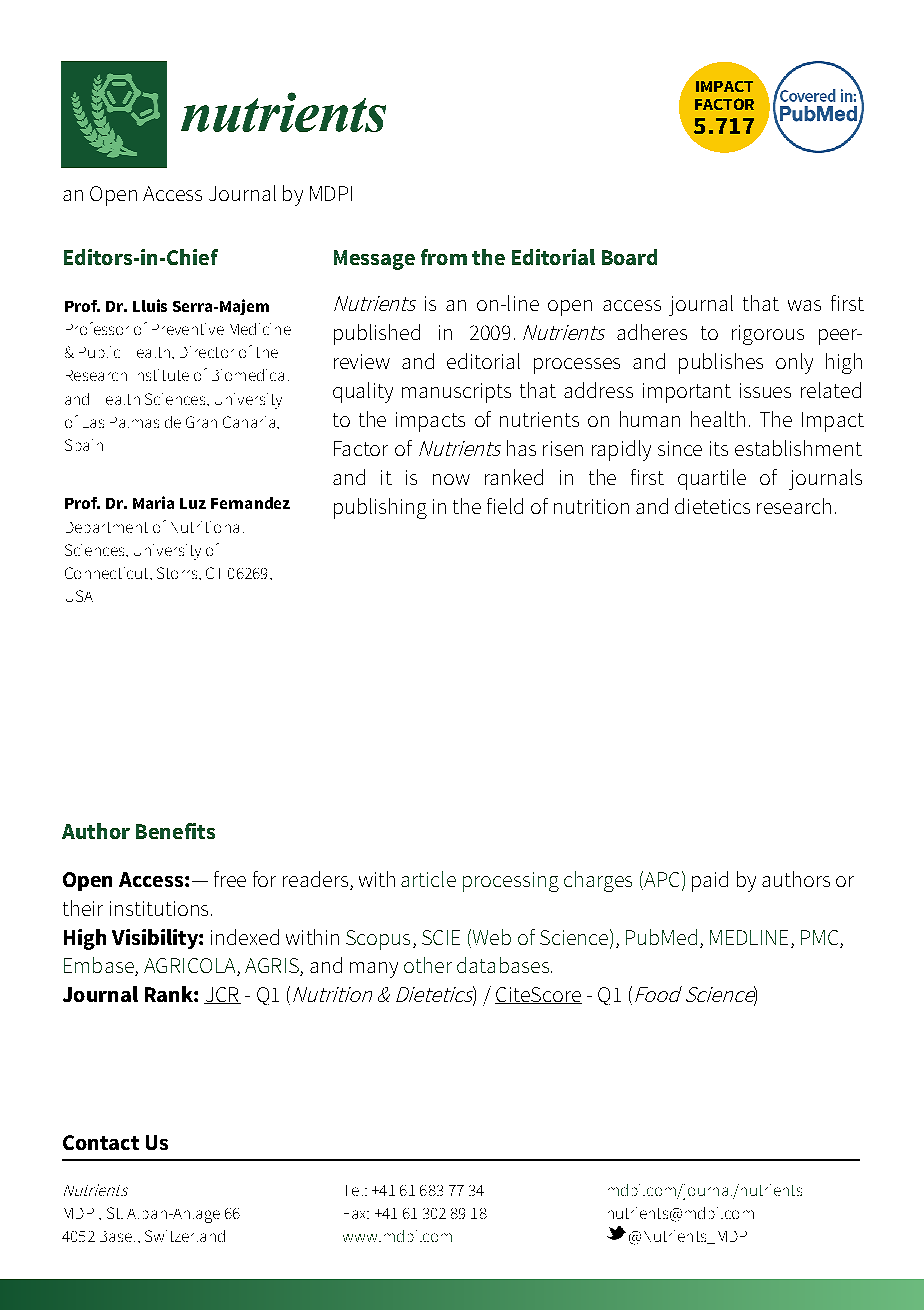 The image size is (924, 1310). What do you see at coordinates (658, 994) in the image?
I see `Food` at bounding box center [658, 994].
